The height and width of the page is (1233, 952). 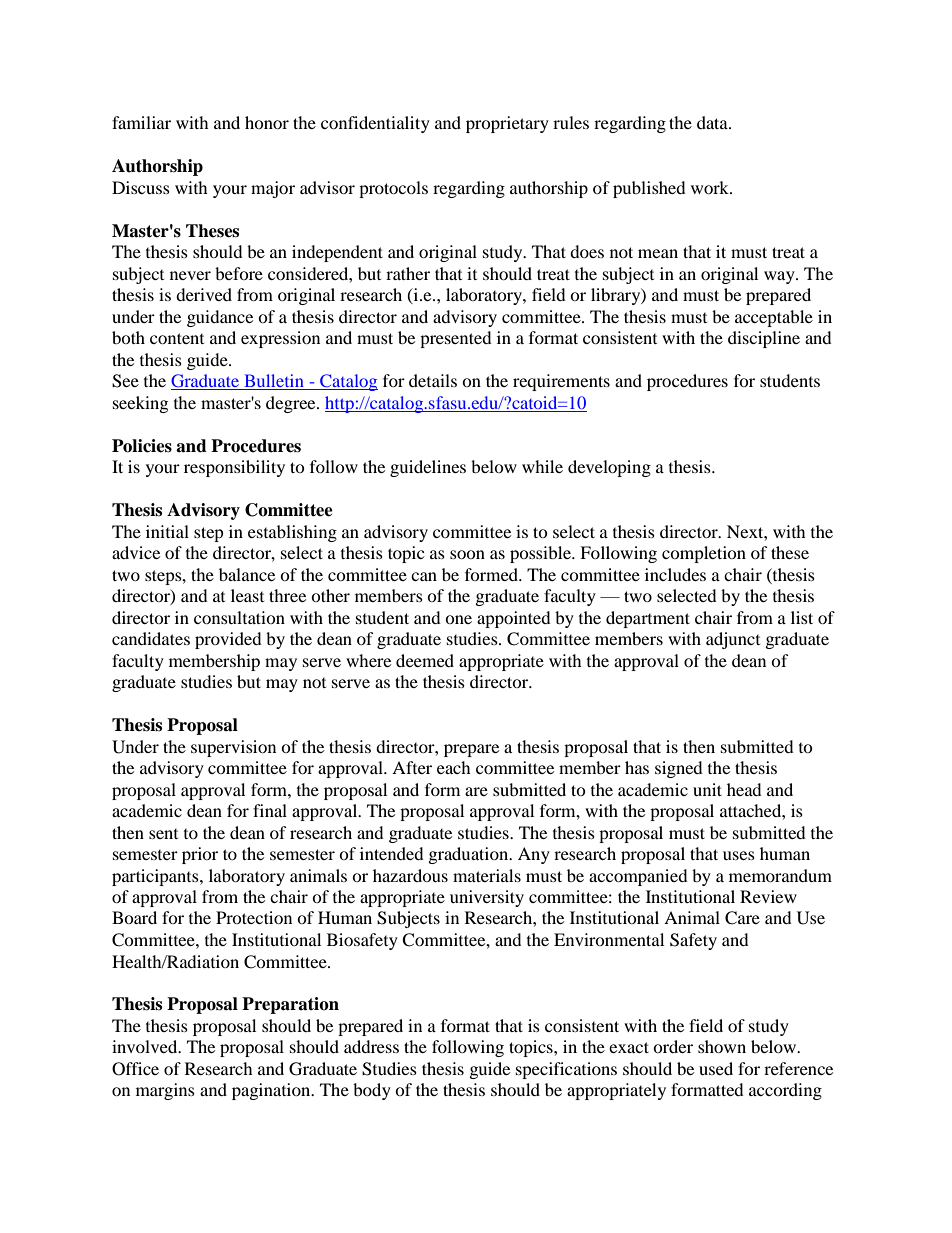 I want to click on proprietary, so click(x=507, y=124).
